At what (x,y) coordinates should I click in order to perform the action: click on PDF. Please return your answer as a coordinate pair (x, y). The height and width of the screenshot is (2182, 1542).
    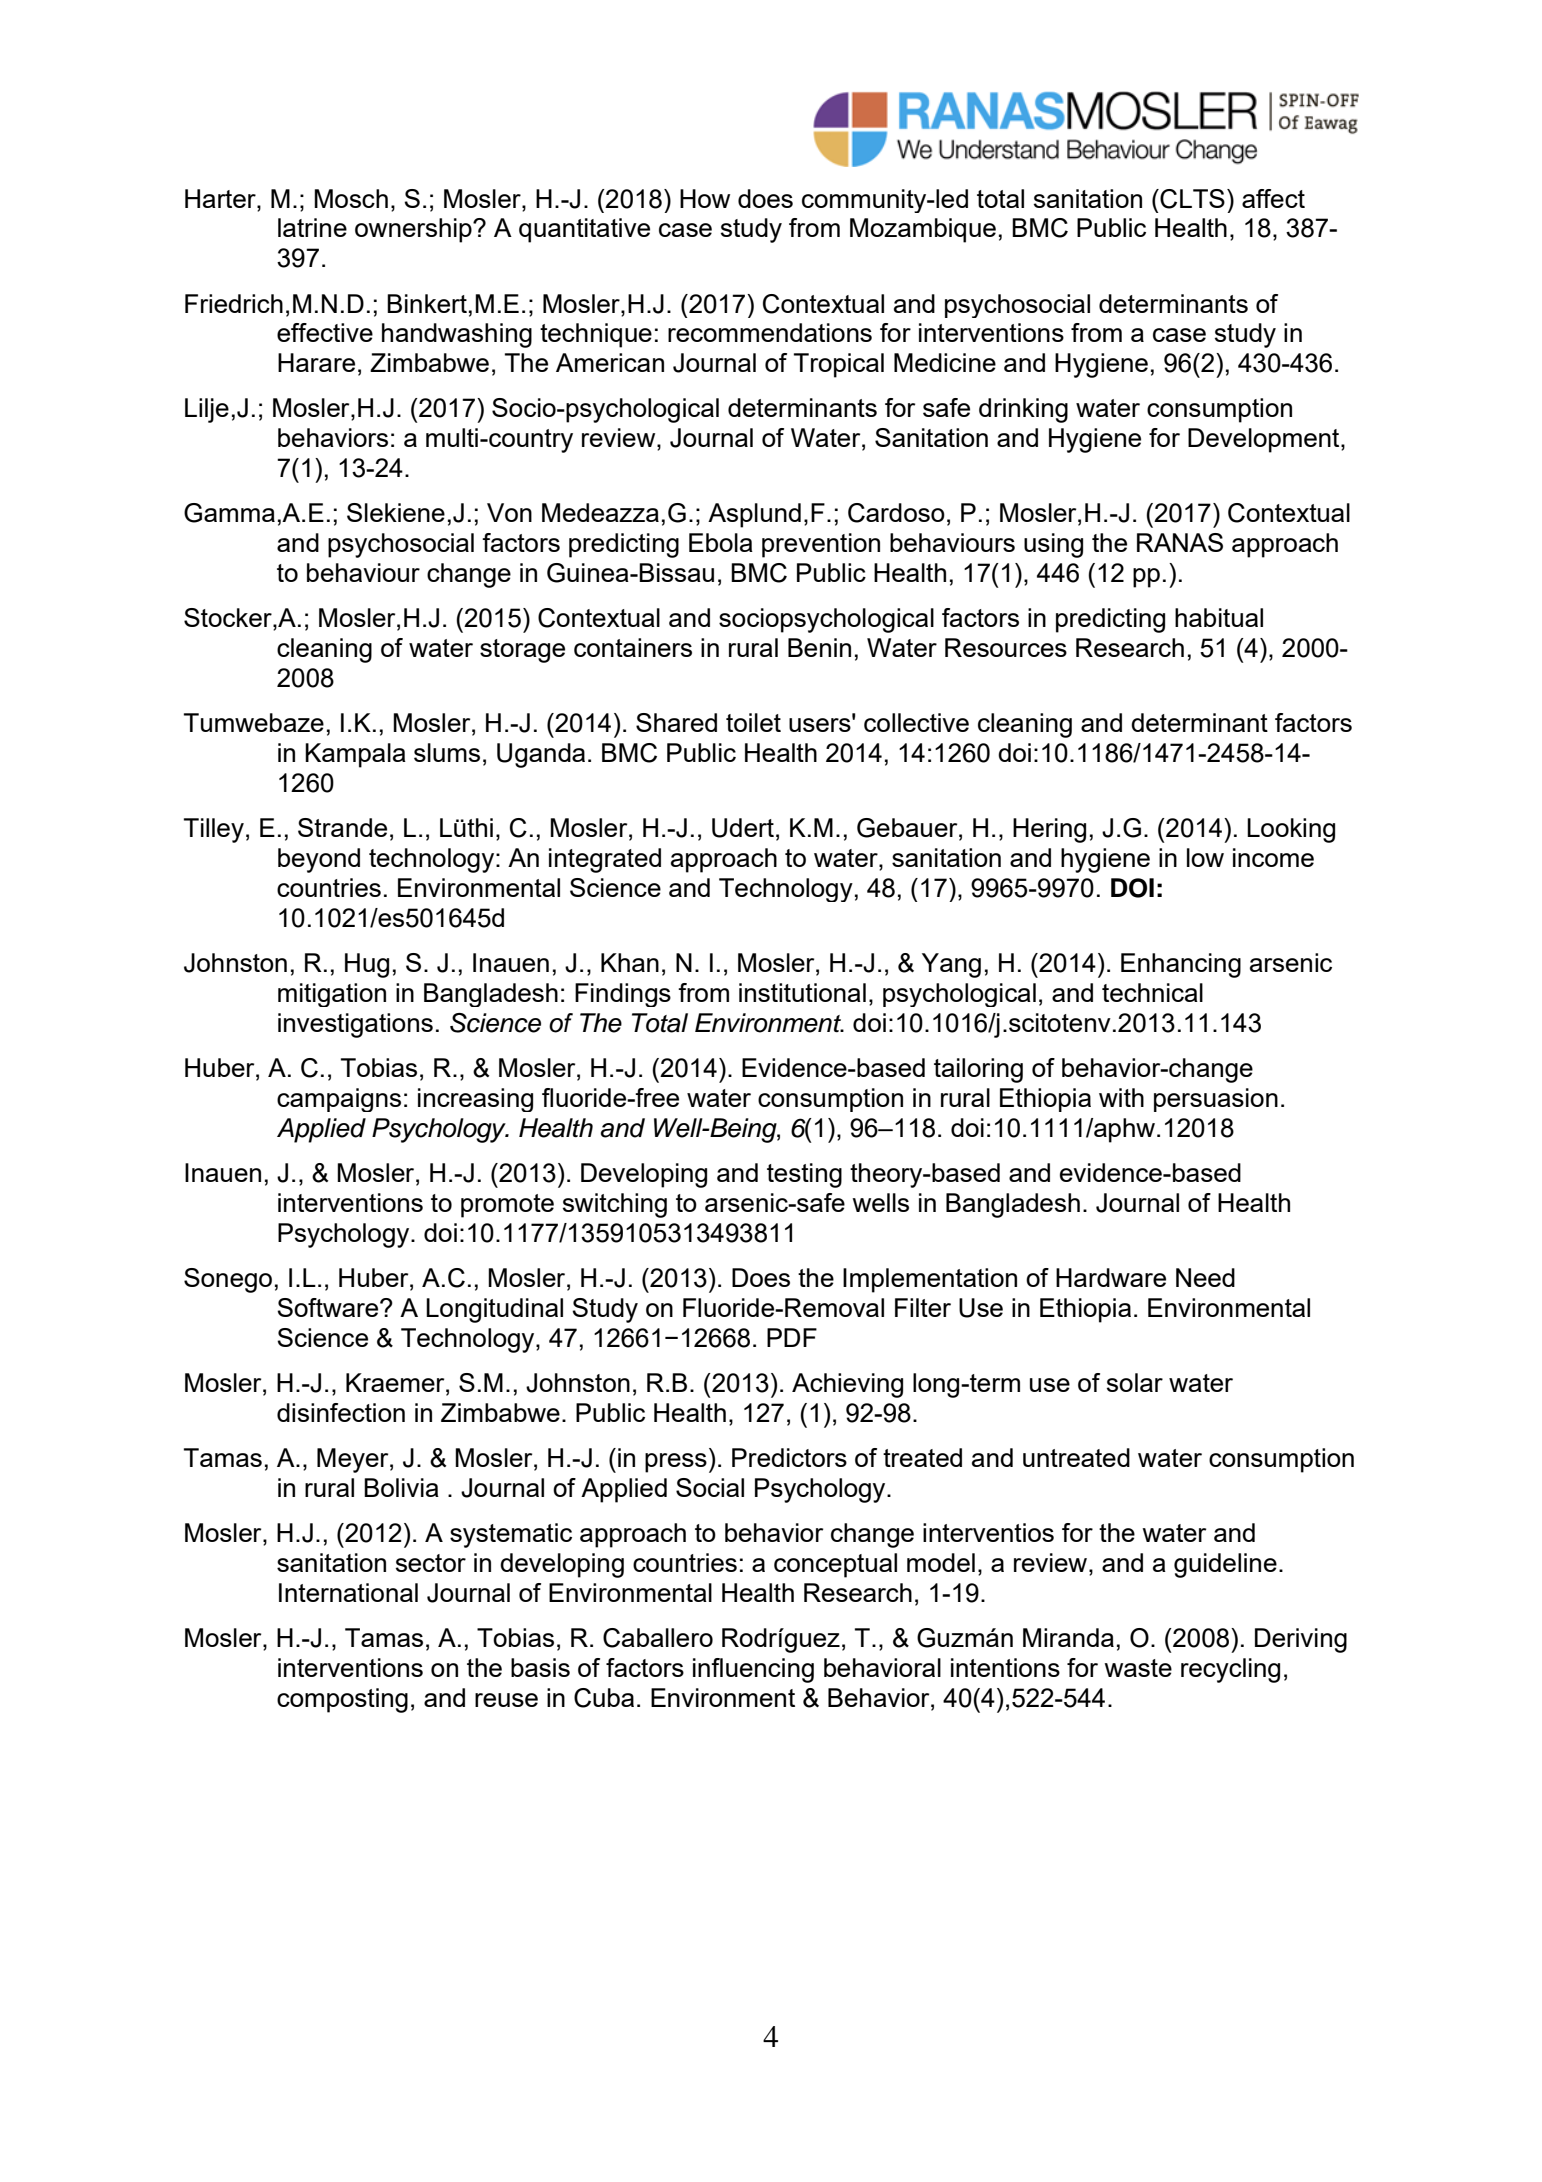
    Looking at the image, I should click on (792, 1337).
